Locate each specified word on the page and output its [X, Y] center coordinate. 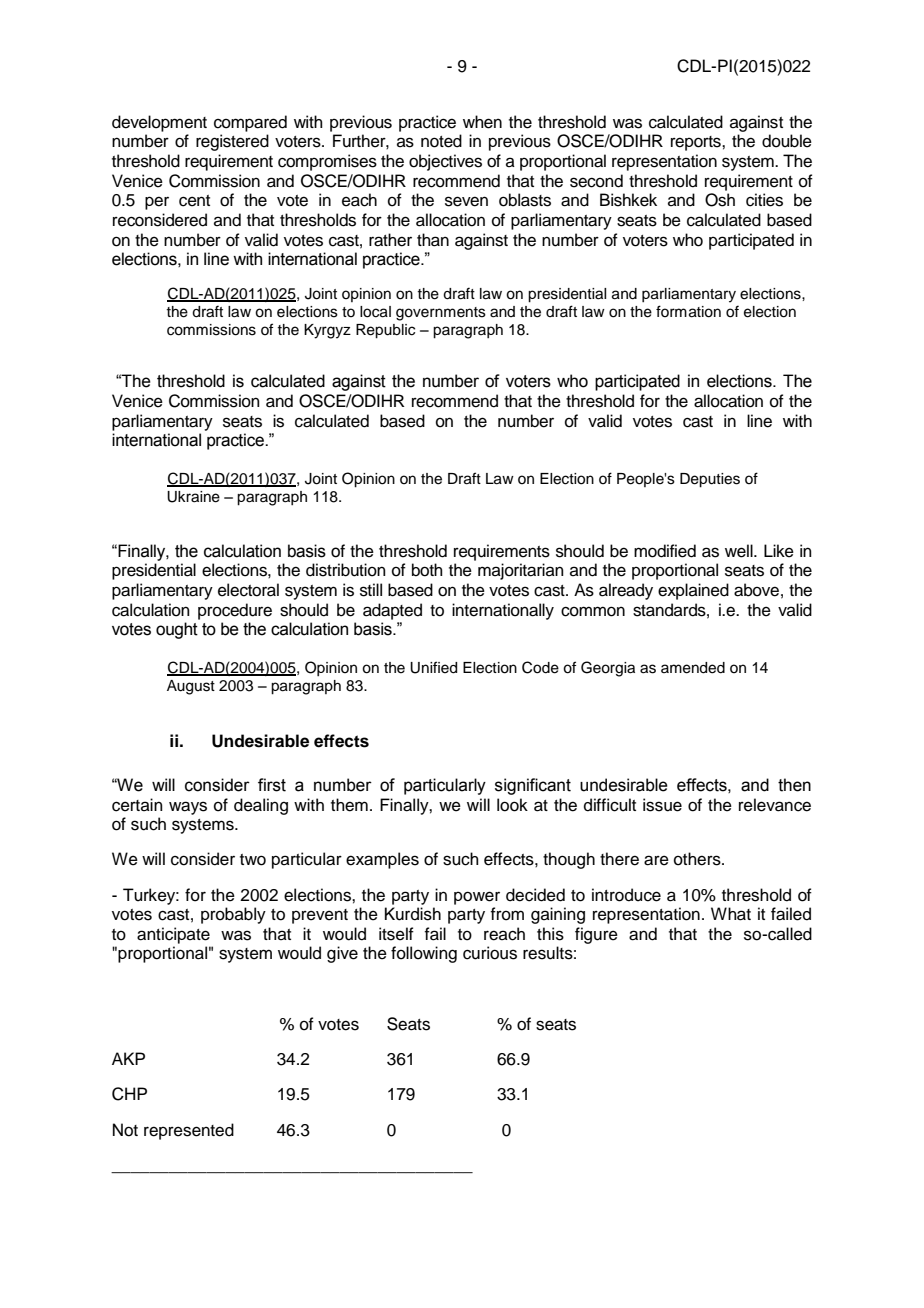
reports [697, 143]
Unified [433, 667]
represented [189, 1131]
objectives [445, 162]
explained [693, 591]
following [424, 954]
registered [232, 142]
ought [177, 630]
